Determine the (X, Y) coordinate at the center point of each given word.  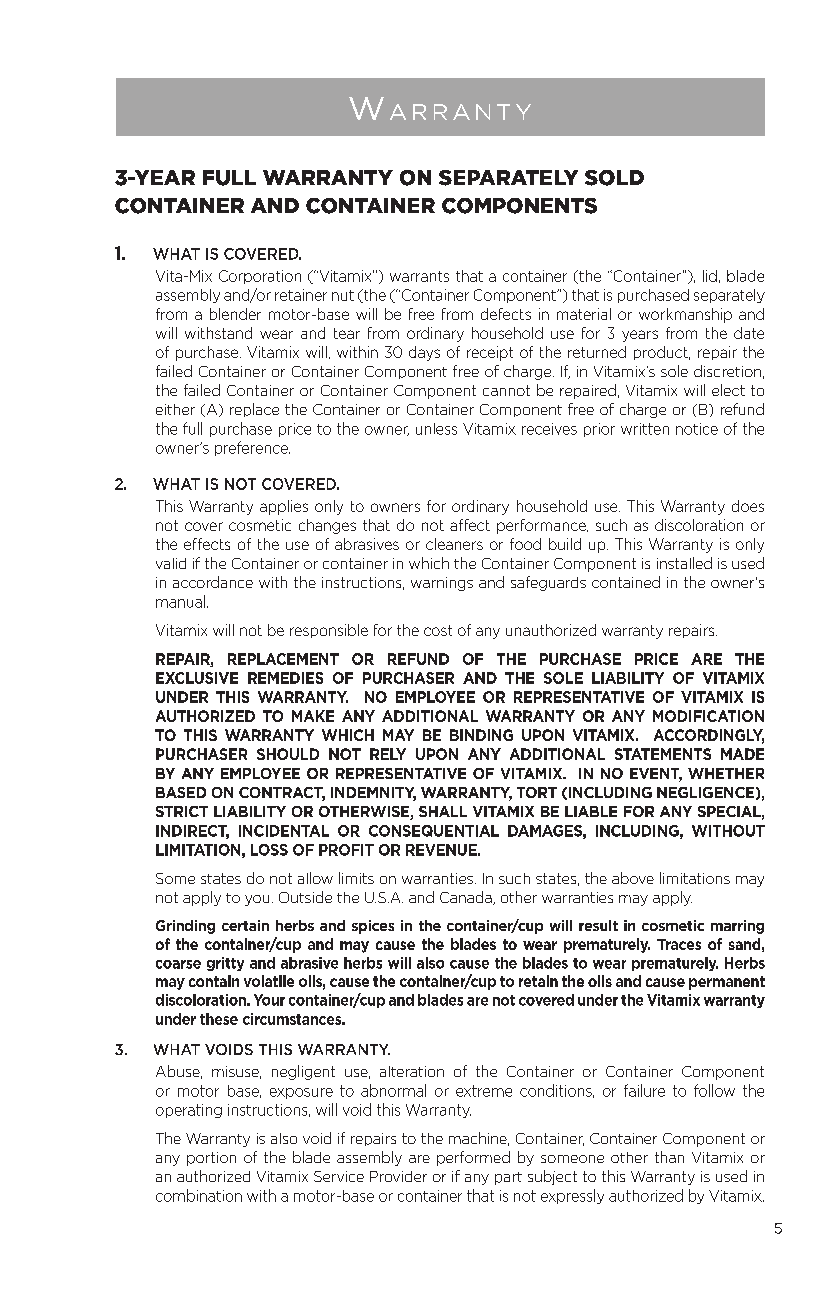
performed (473, 1158)
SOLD (614, 178)
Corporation (260, 277)
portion (211, 1159)
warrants (419, 276)
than (669, 1157)
